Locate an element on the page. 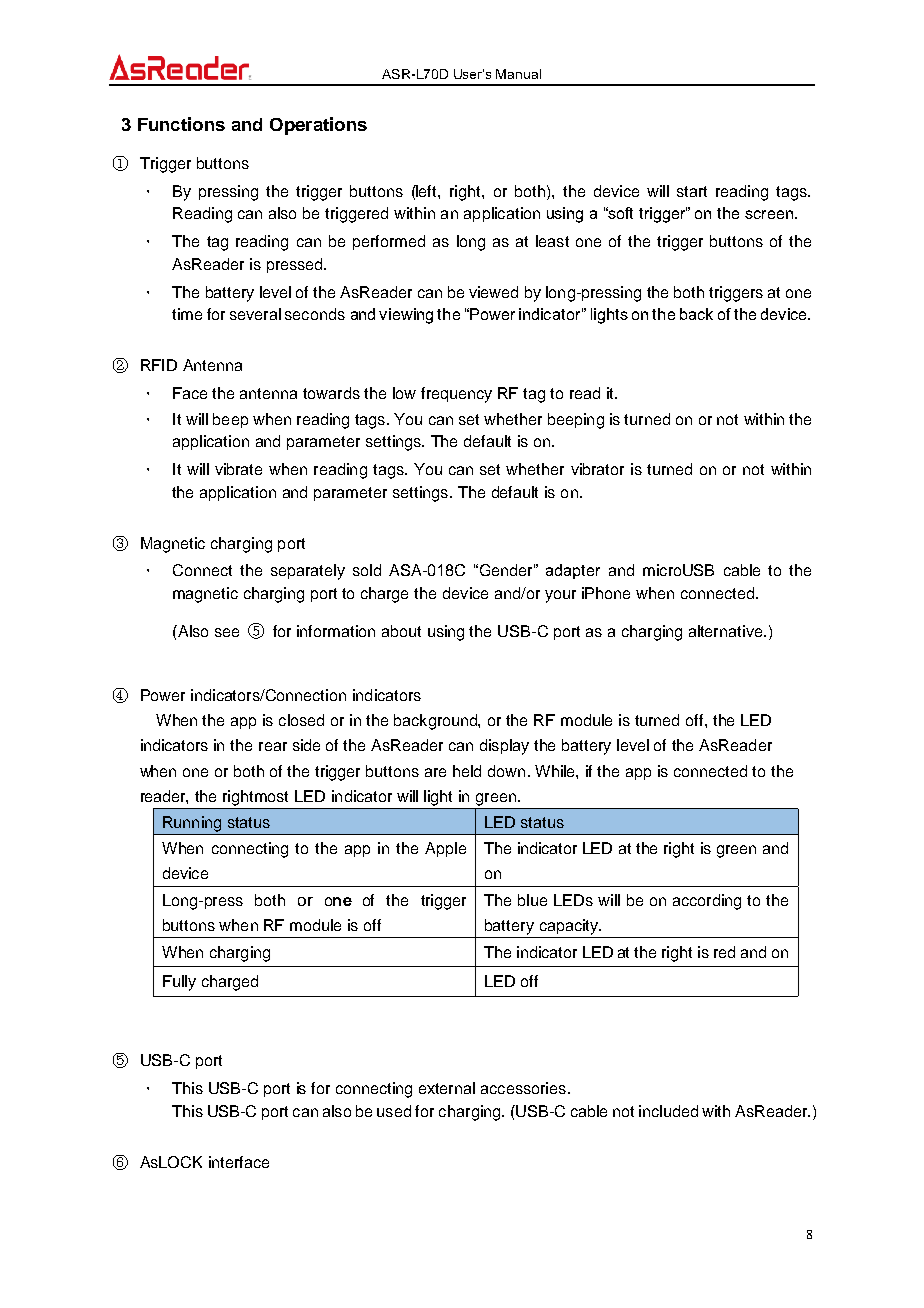  start is located at coordinates (692, 191).
